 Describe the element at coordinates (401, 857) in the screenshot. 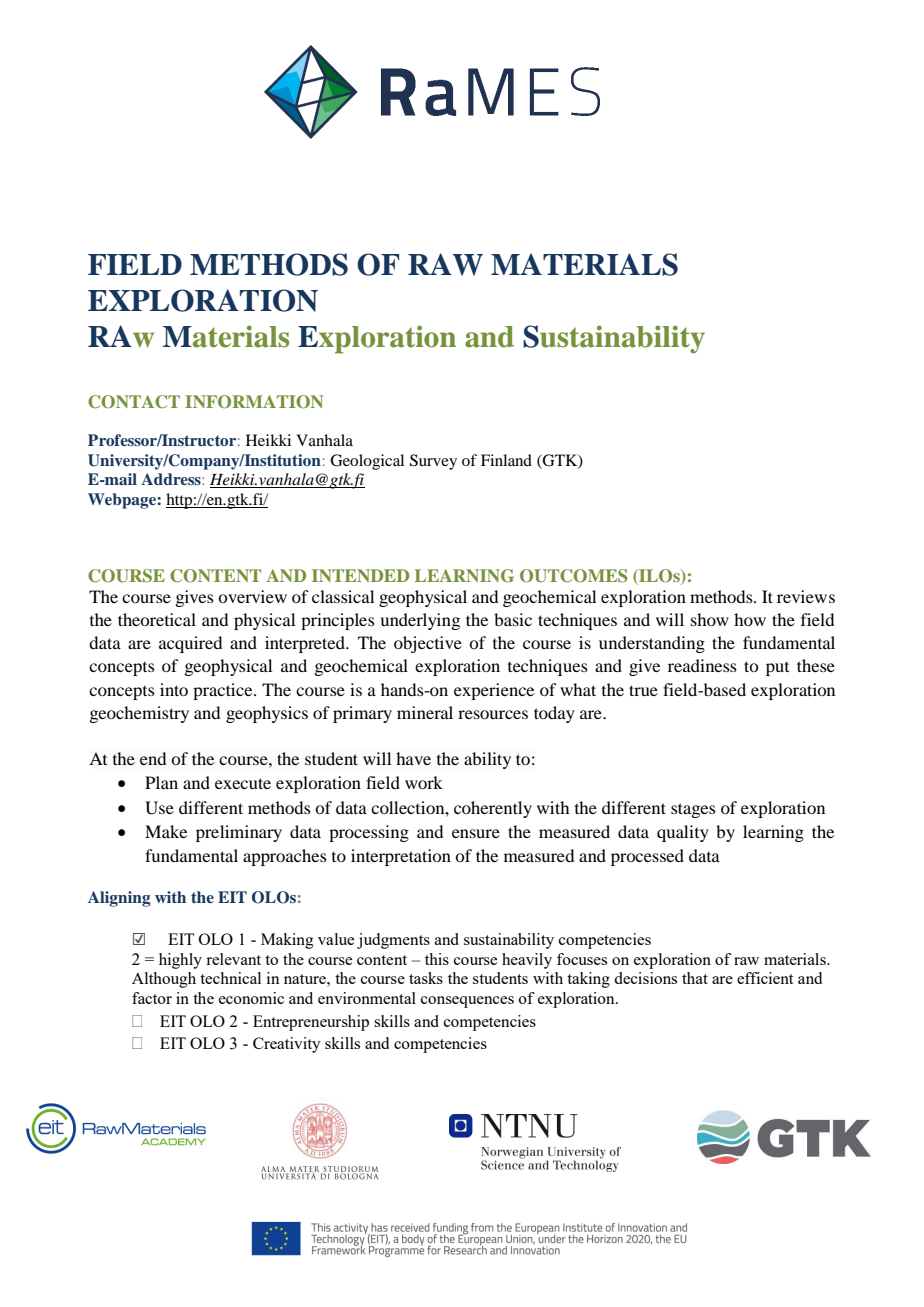

I see `interpretation` at that location.
